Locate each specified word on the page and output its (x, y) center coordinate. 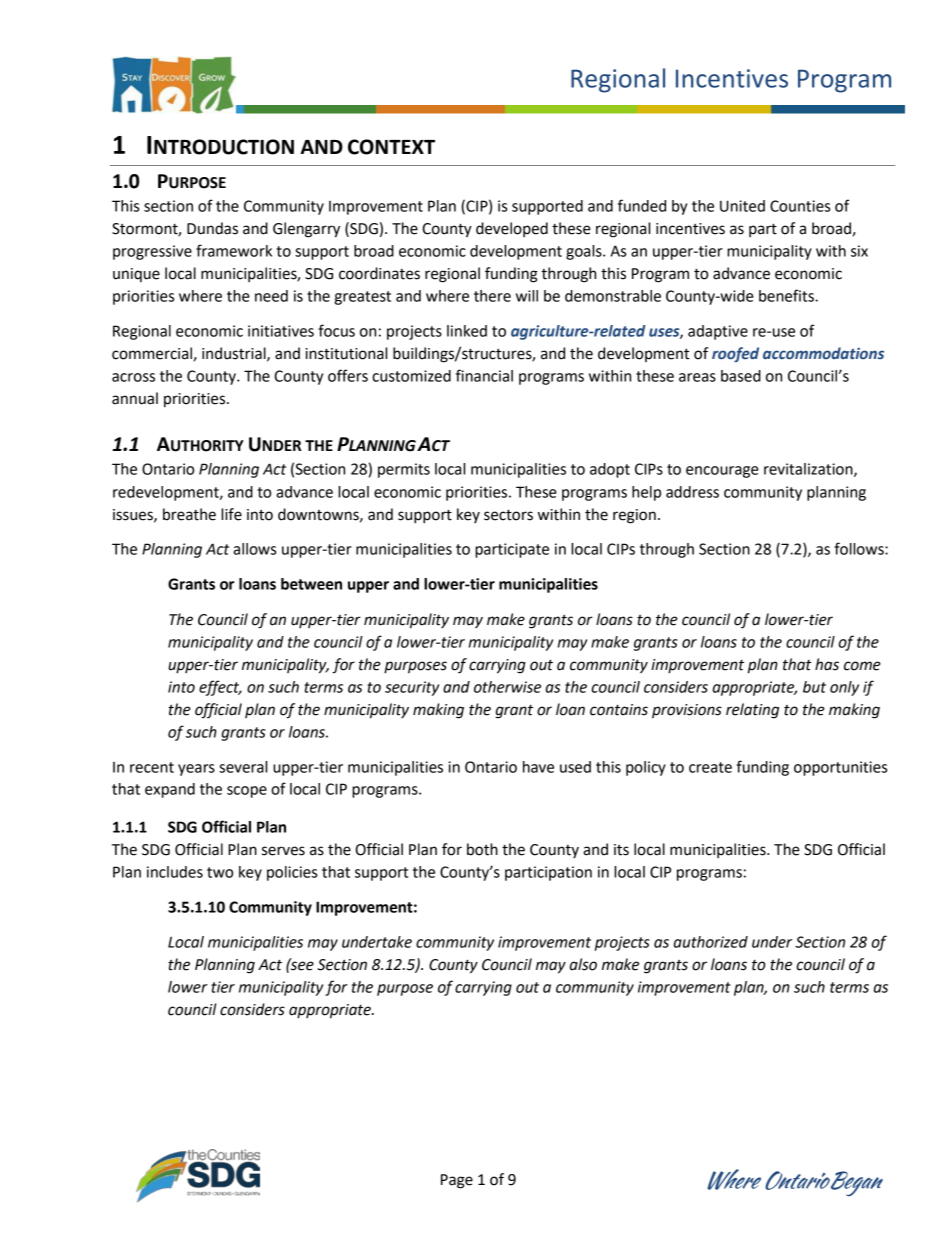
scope (247, 792)
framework (234, 250)
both (482, 849)
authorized (711, 942)
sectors (508, 515)
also (583, 964)
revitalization (809, 470)
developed (512, 229)
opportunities (840, 768)
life (231, 514)
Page (457, 1181)
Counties (800, 206)
